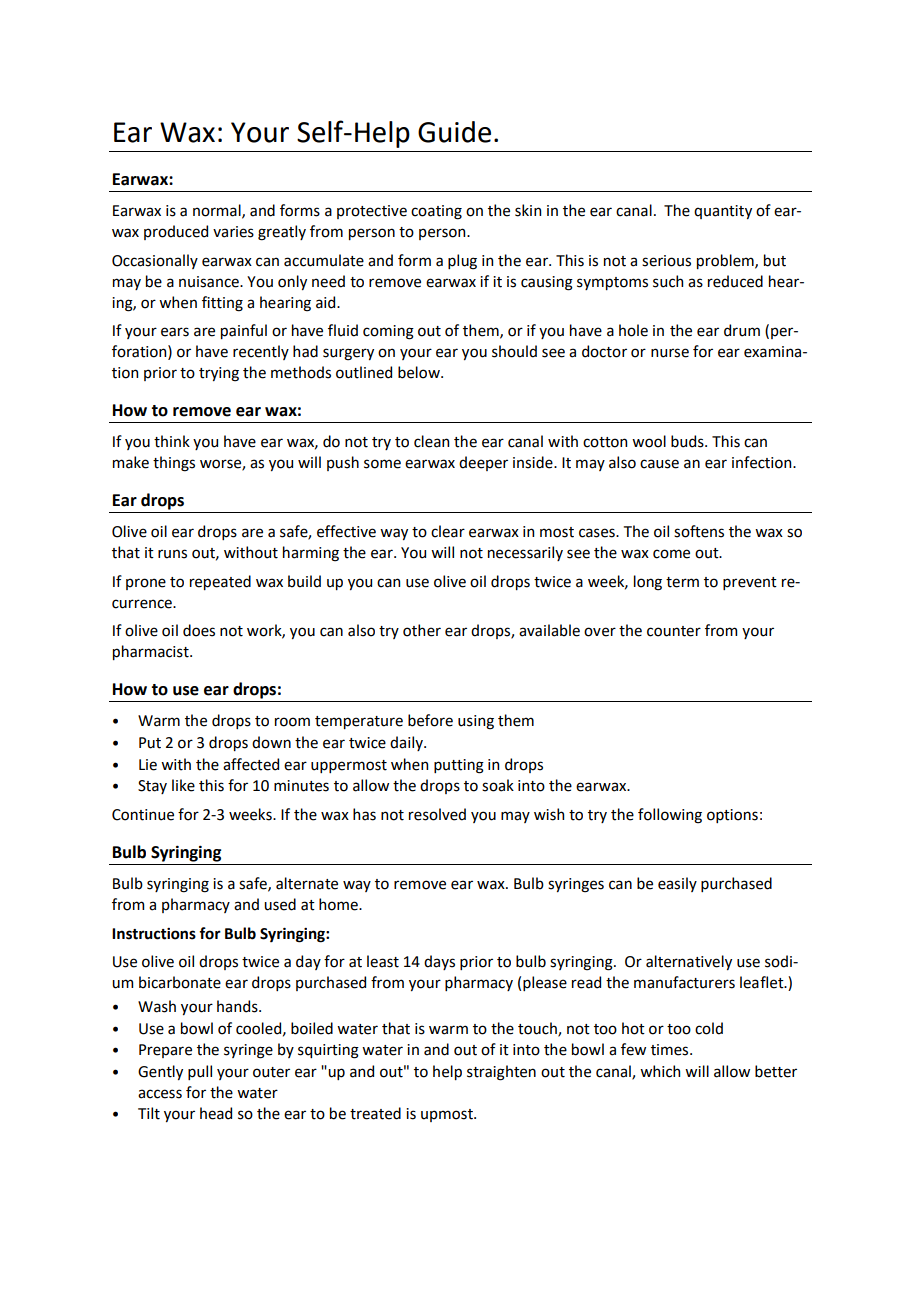  What do you see at coordinates (674, 631) in the page?
I see `counter` at bounding box center [674, 631].
